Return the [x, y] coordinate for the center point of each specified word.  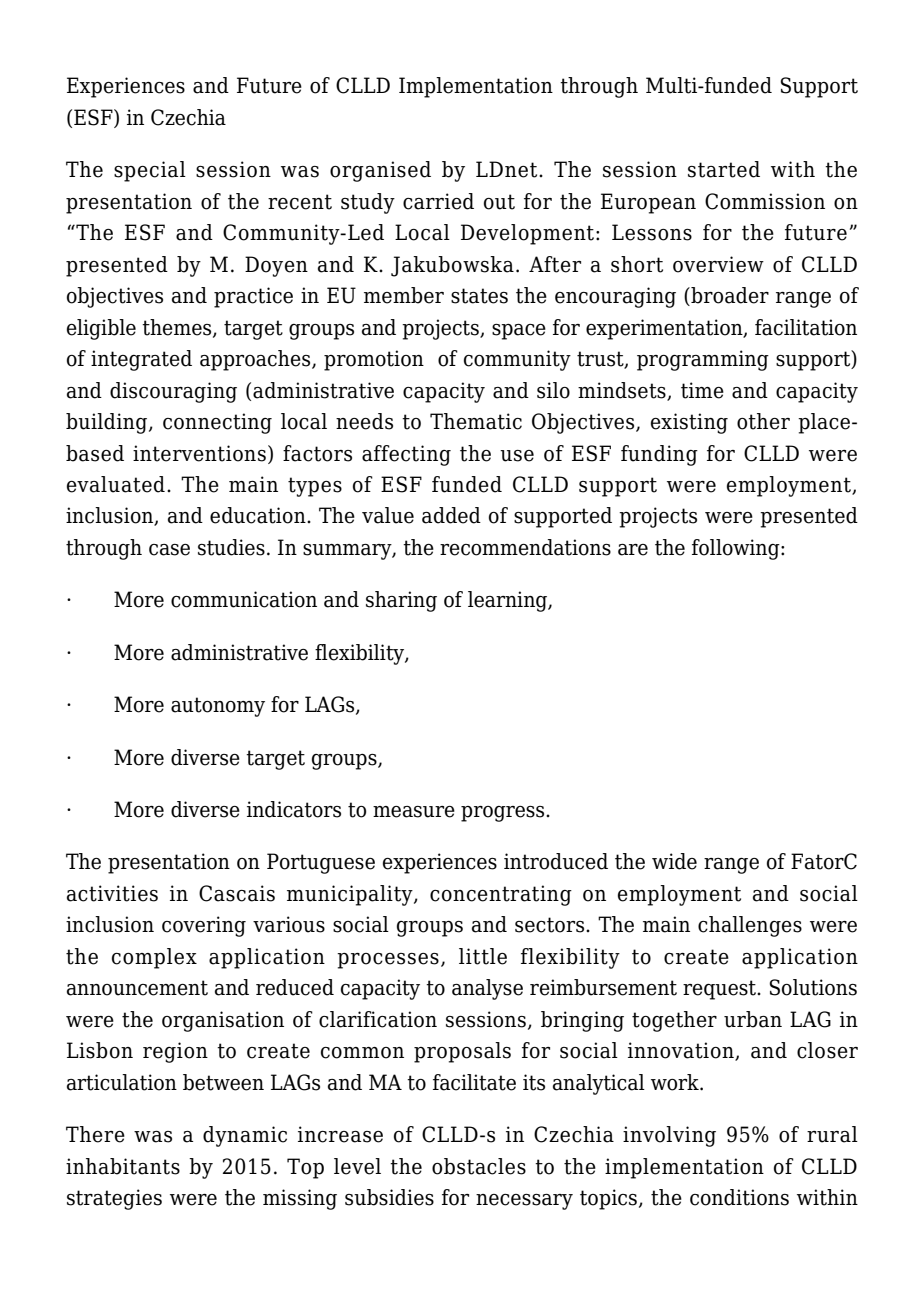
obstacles [479, 1166]
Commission [765, 201]
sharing [401, 601]
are [633, 550]
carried [438, 201]
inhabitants [123, 1166]
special [150, 171]
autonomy [218, 707]
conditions [739, 1197]
